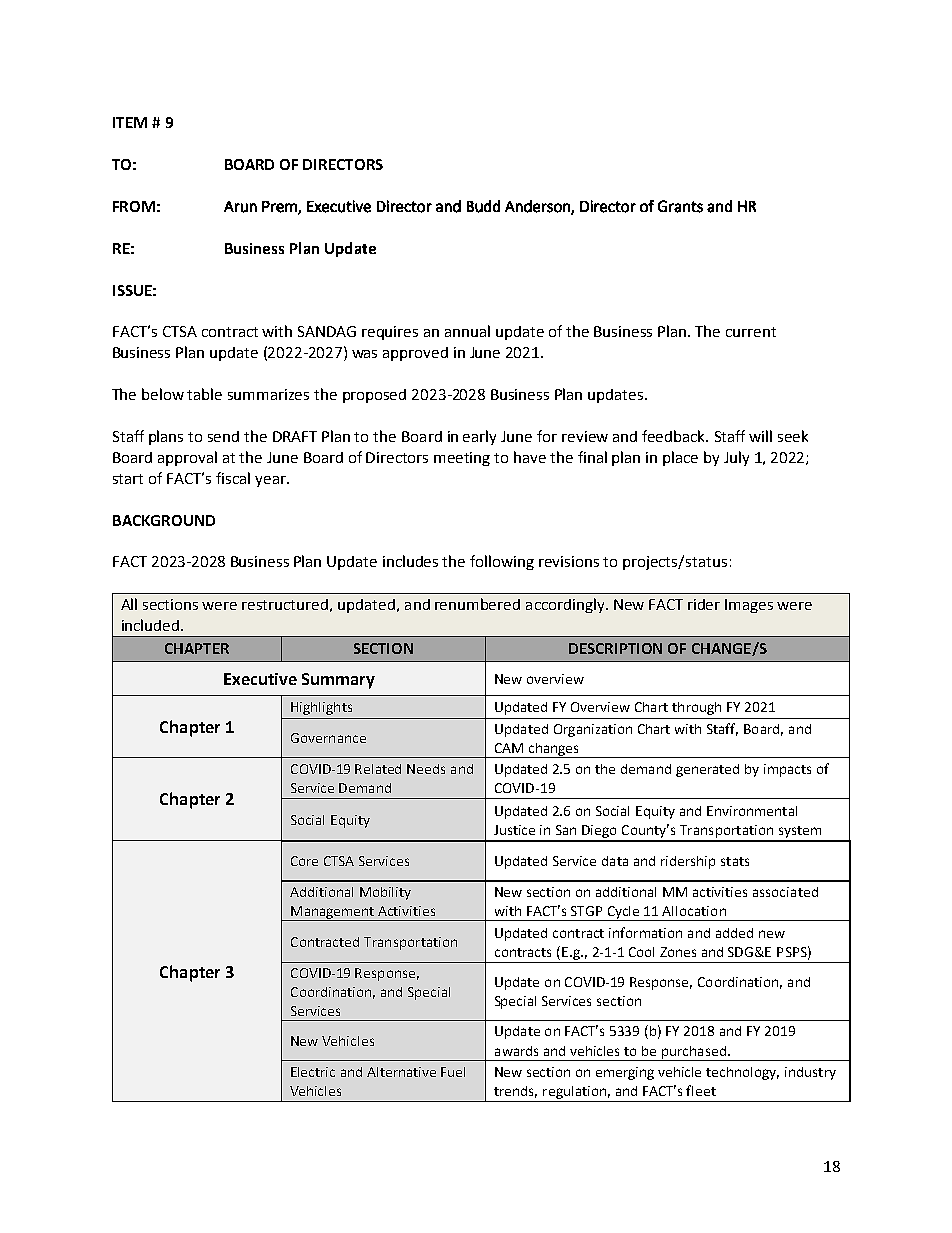 The height and width of the document is (1233, 952). I want to click on Core, so click(304, 861).
